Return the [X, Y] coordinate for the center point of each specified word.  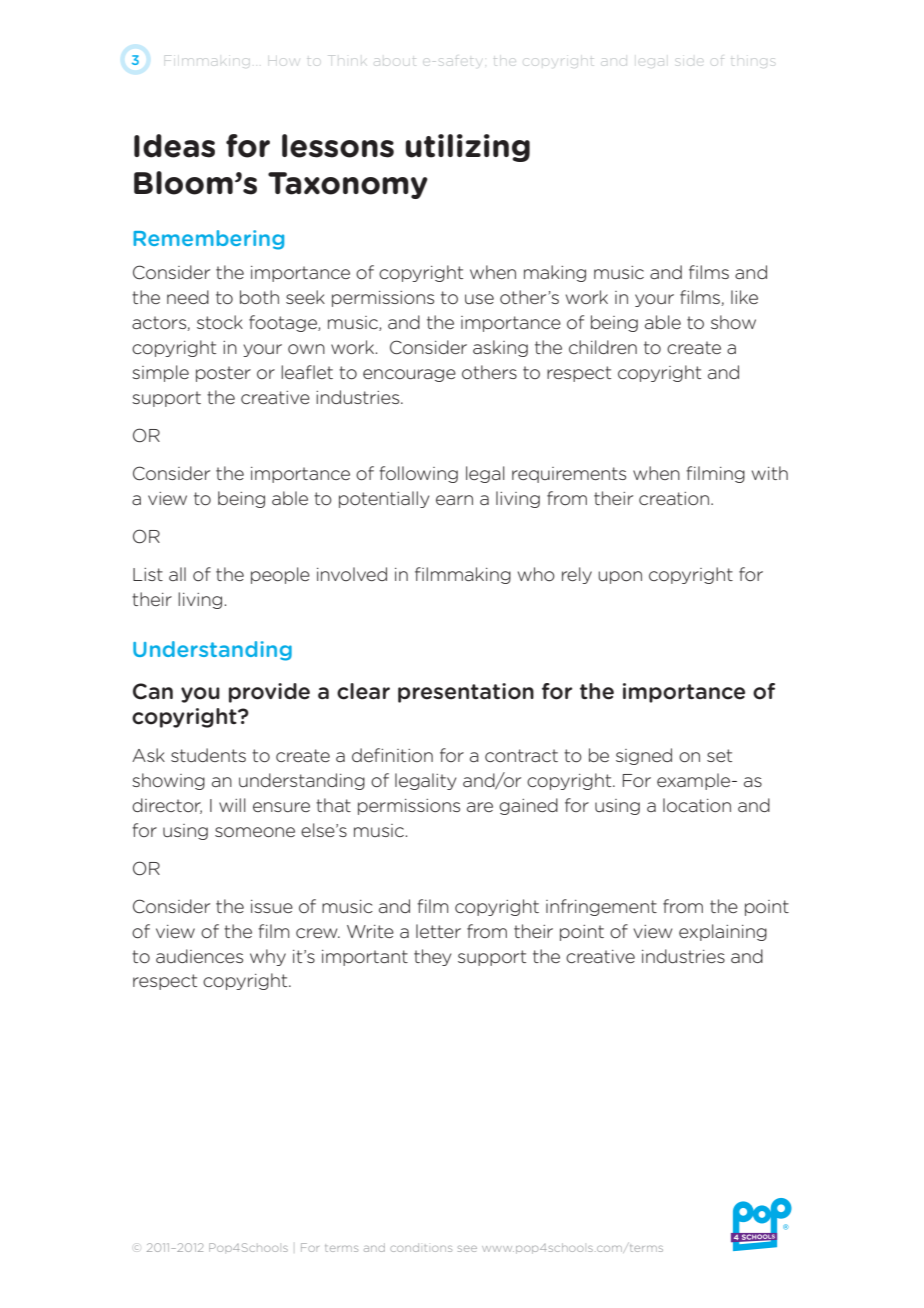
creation [674, 498]
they [432, 957]
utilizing [468, 148]
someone [255, 832]
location [697, 805]
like [744, 297]
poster [223, 374]
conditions [421, 1247]
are [480, 807]
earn [454, 500]
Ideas [174, 146]
